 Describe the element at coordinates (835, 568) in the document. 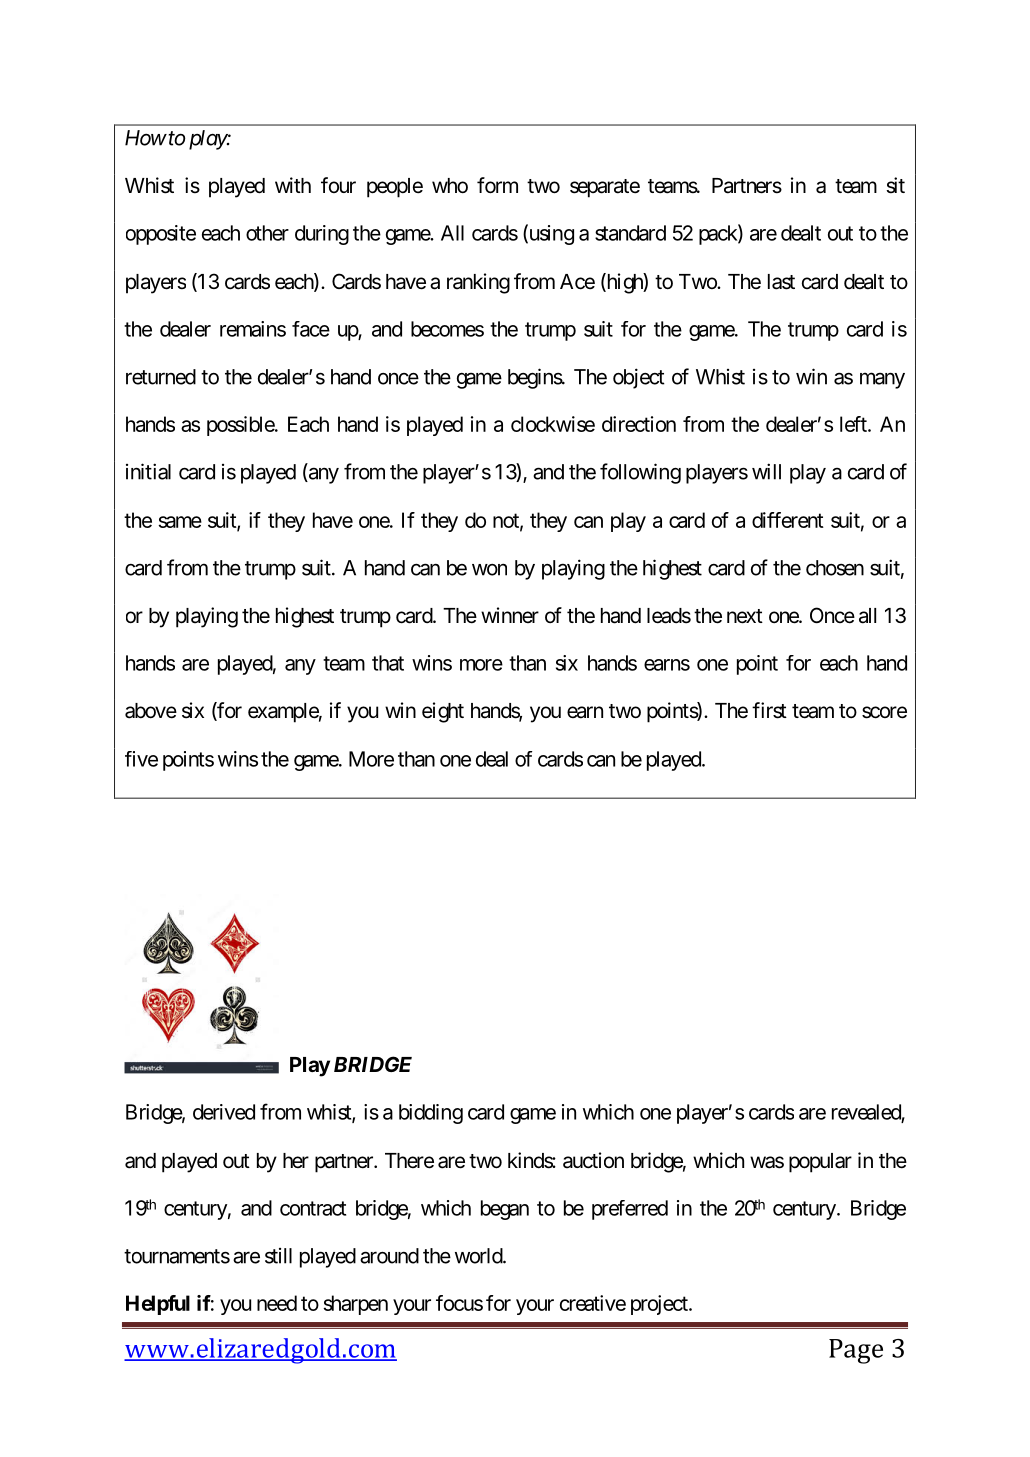

I see `chosen` at that location.
